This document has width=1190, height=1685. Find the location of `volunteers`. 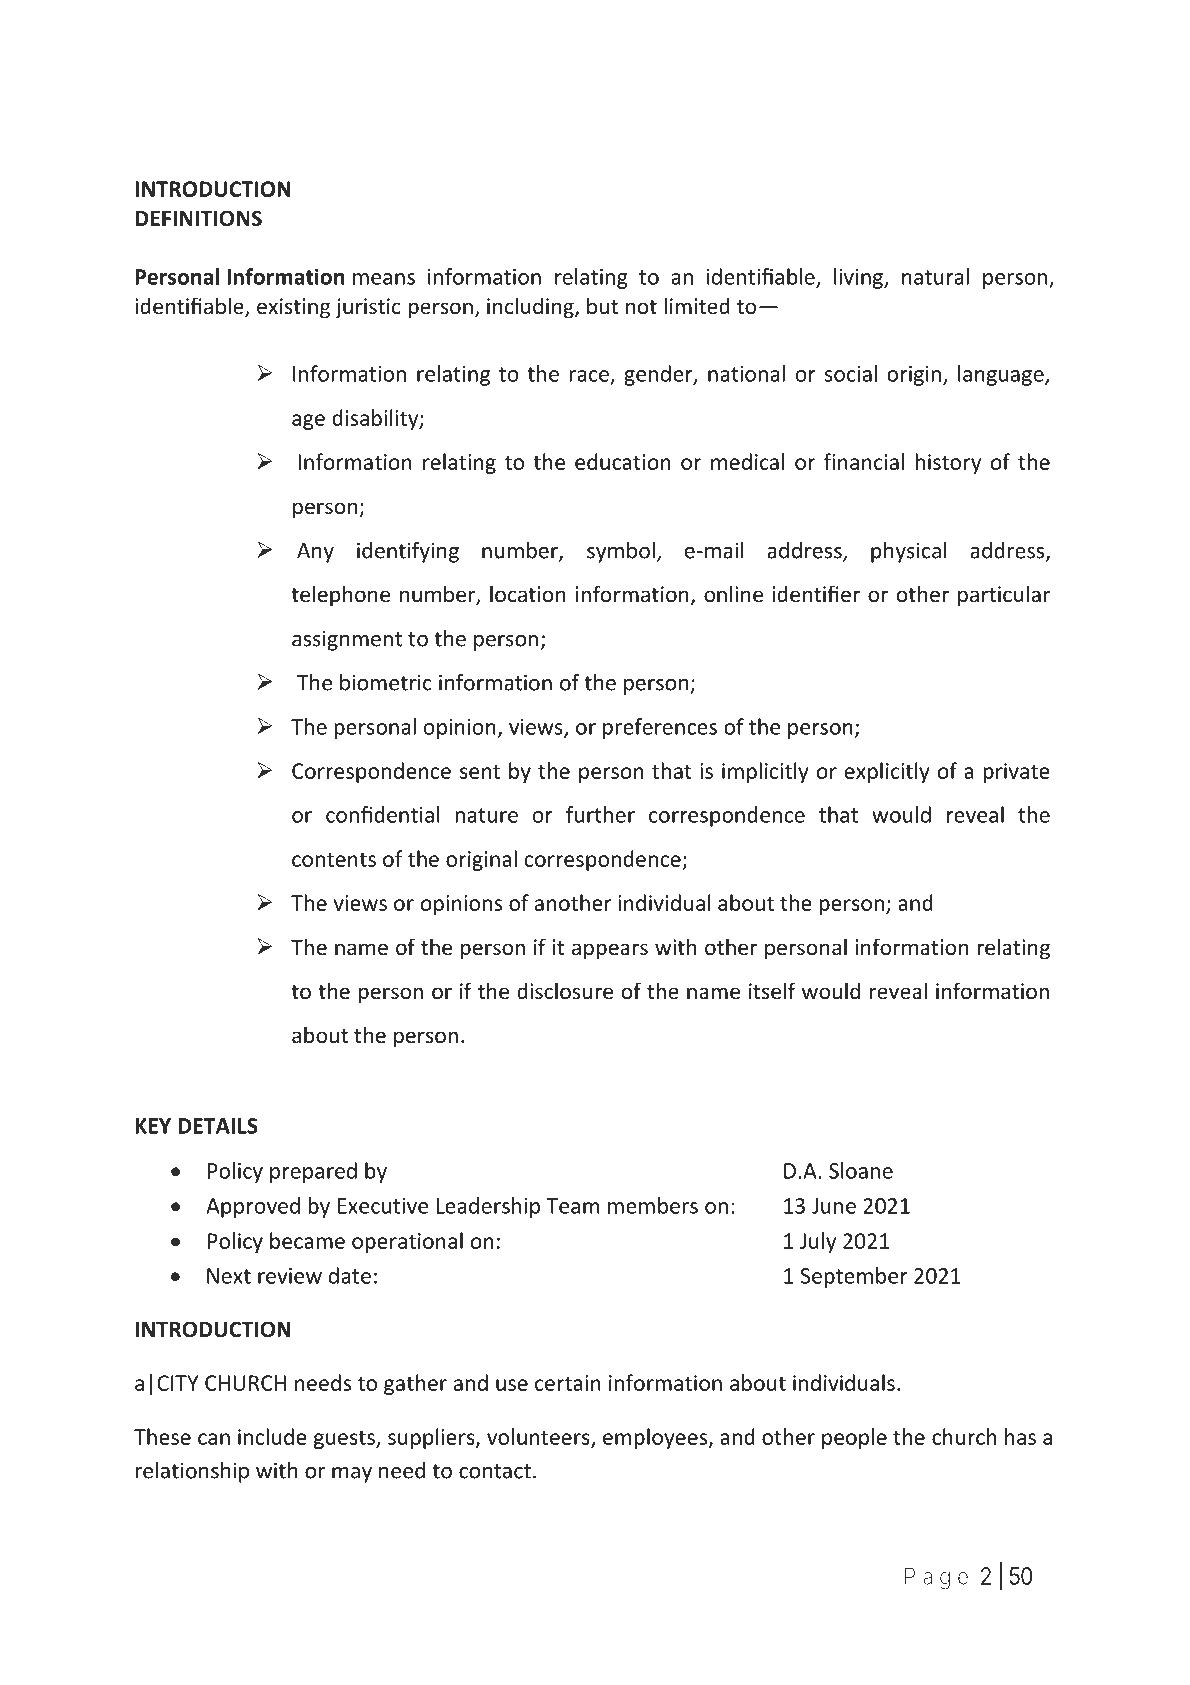

volunteers is located at coordinates (539, 1437).
